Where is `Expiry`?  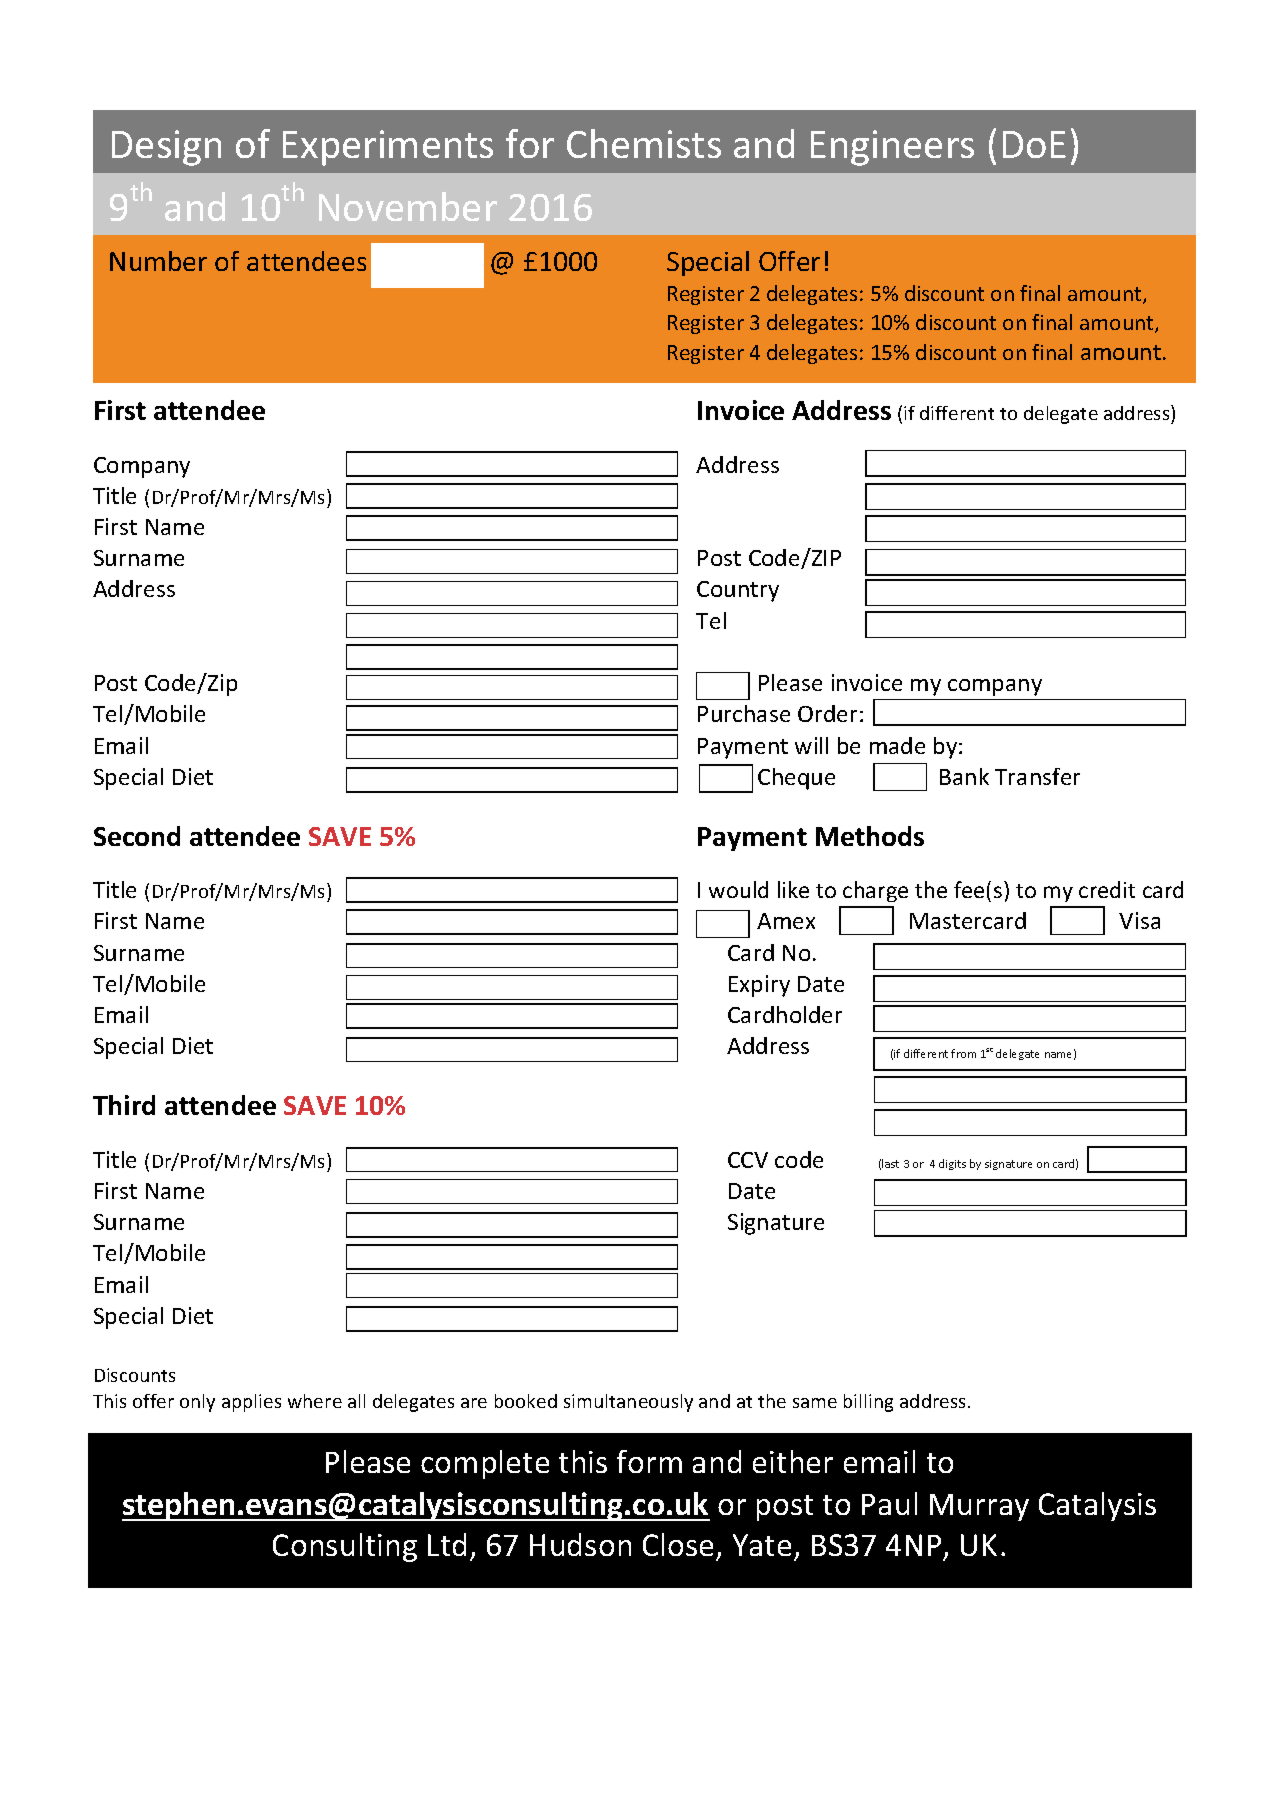
Expiry is located at coordinates (759, 986).
